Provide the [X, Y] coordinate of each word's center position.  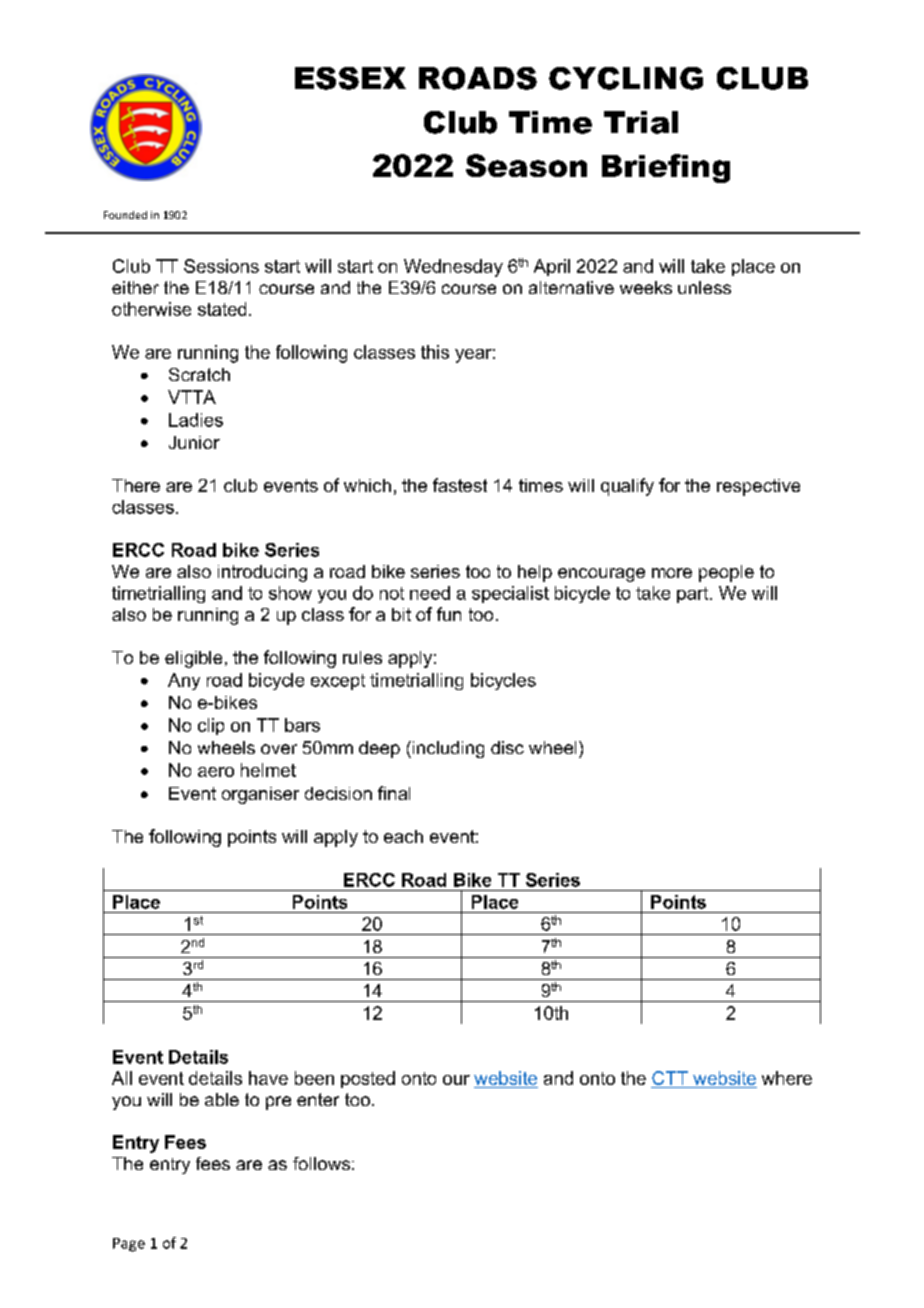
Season [526, 165]
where [787, 1078]
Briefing [666, 168]
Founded [125, 215]
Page [129, 1245]
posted [368, 1079]
